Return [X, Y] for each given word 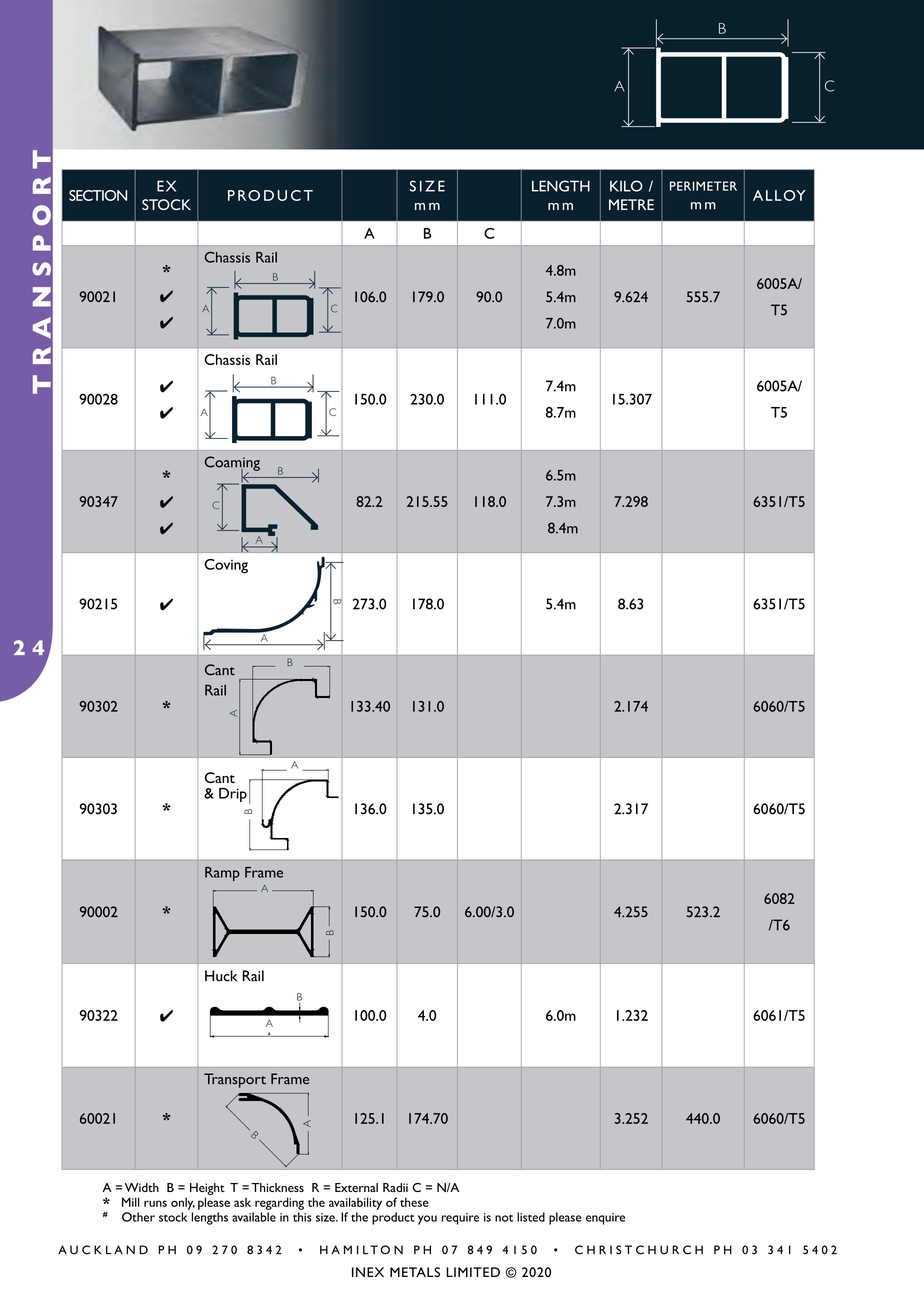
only [183, 1203]
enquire [605, 1219]
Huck [221, 976]
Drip [233, 795]
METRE [631, 204]
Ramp [222, 874]
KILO [626, 186]
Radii [395, 1187]
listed [531, 1217]
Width [142, 1187]
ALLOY [779, 195]
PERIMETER [703, 186]
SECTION [98, 195]
